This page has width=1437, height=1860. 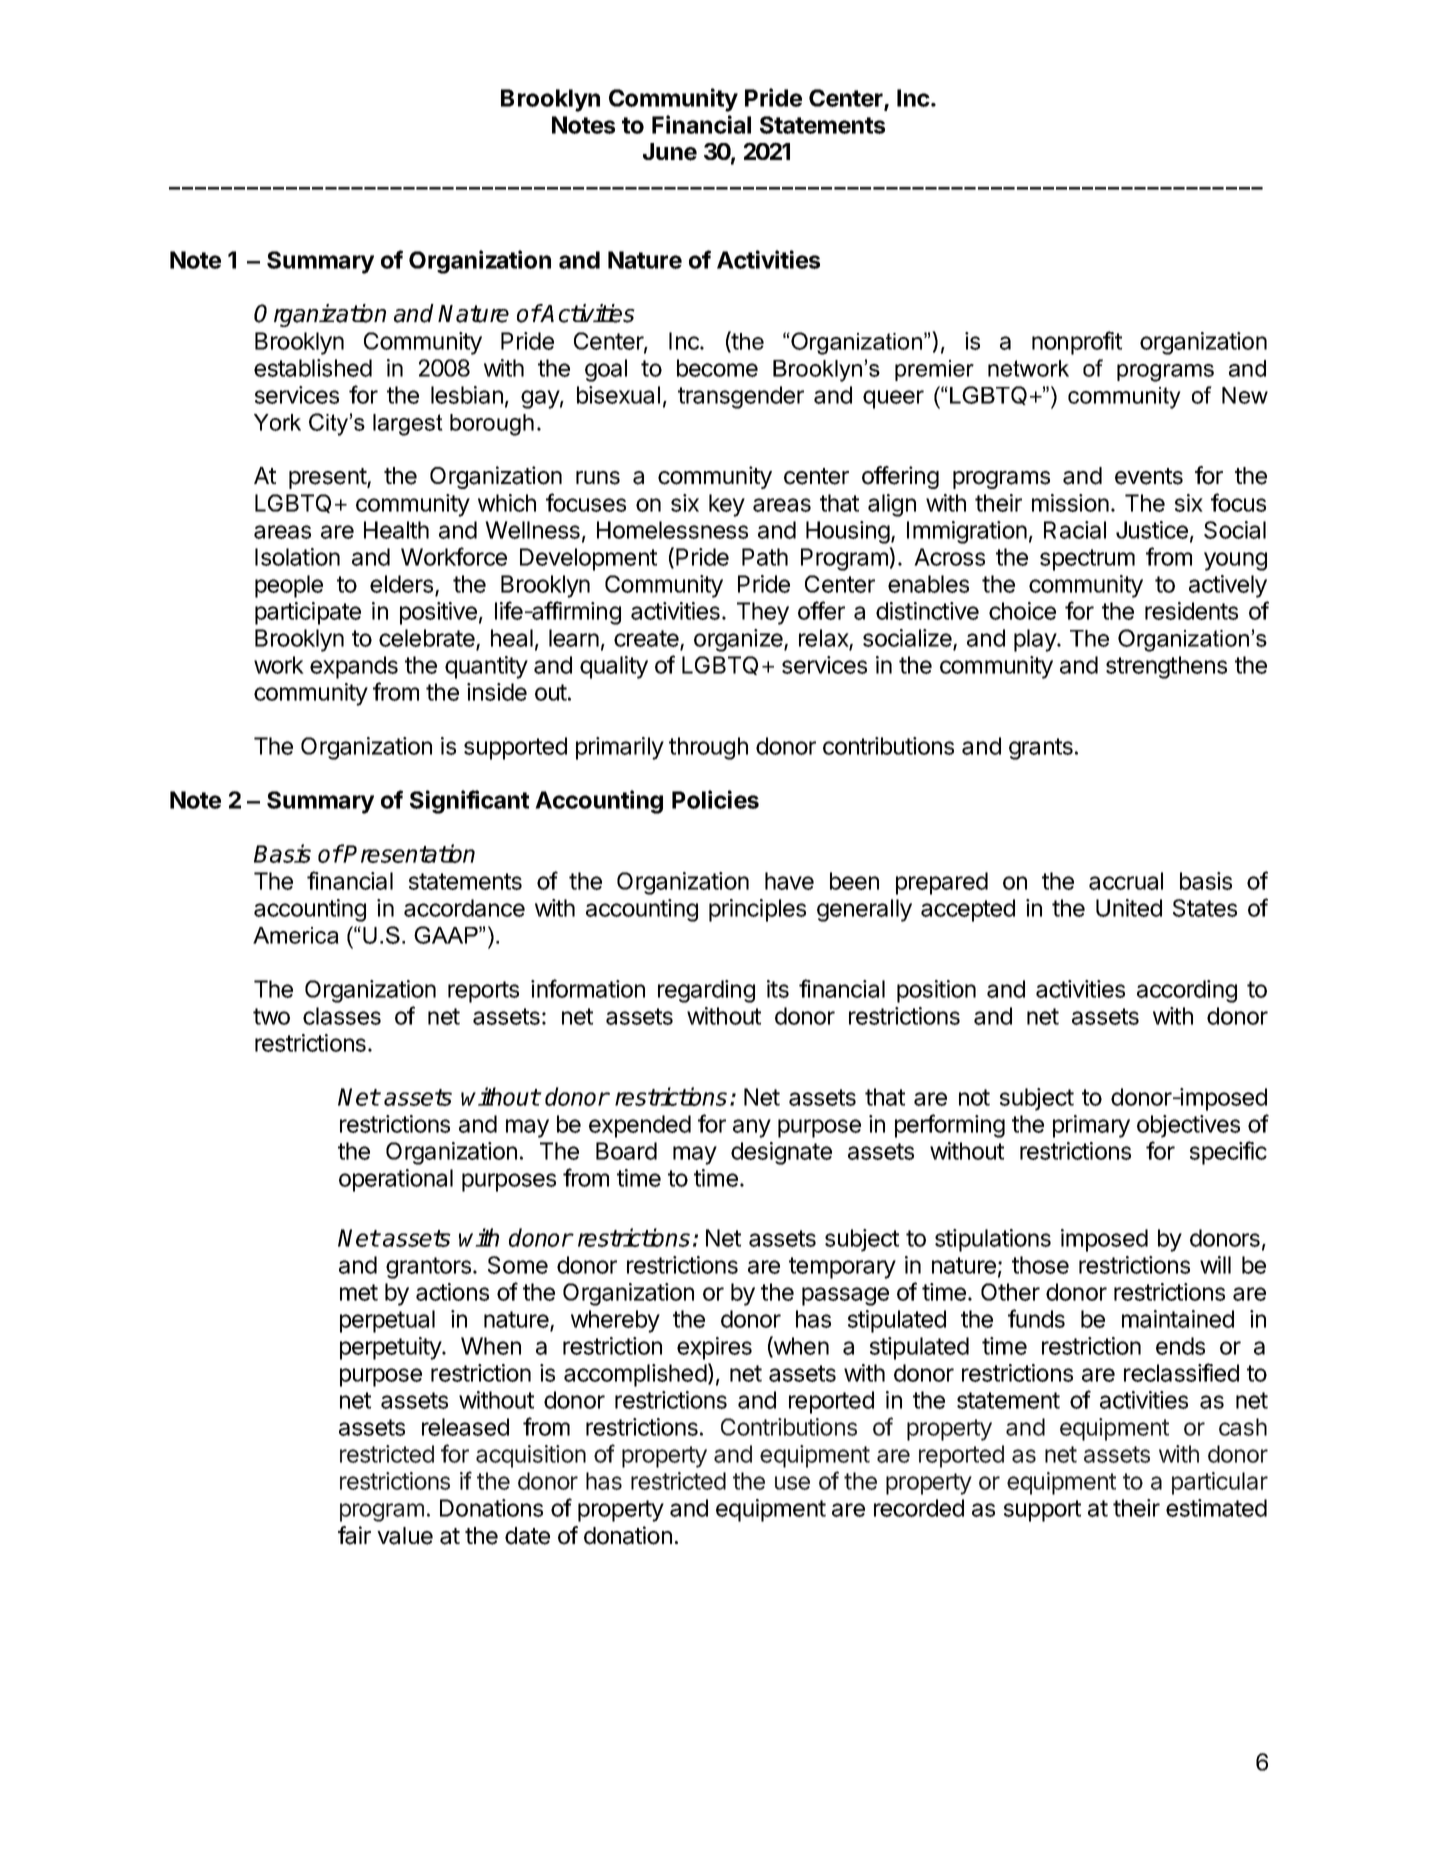 What do you see at coordinates (670, 152) in the page?
I see `June` at bounding box center [670, 152].
